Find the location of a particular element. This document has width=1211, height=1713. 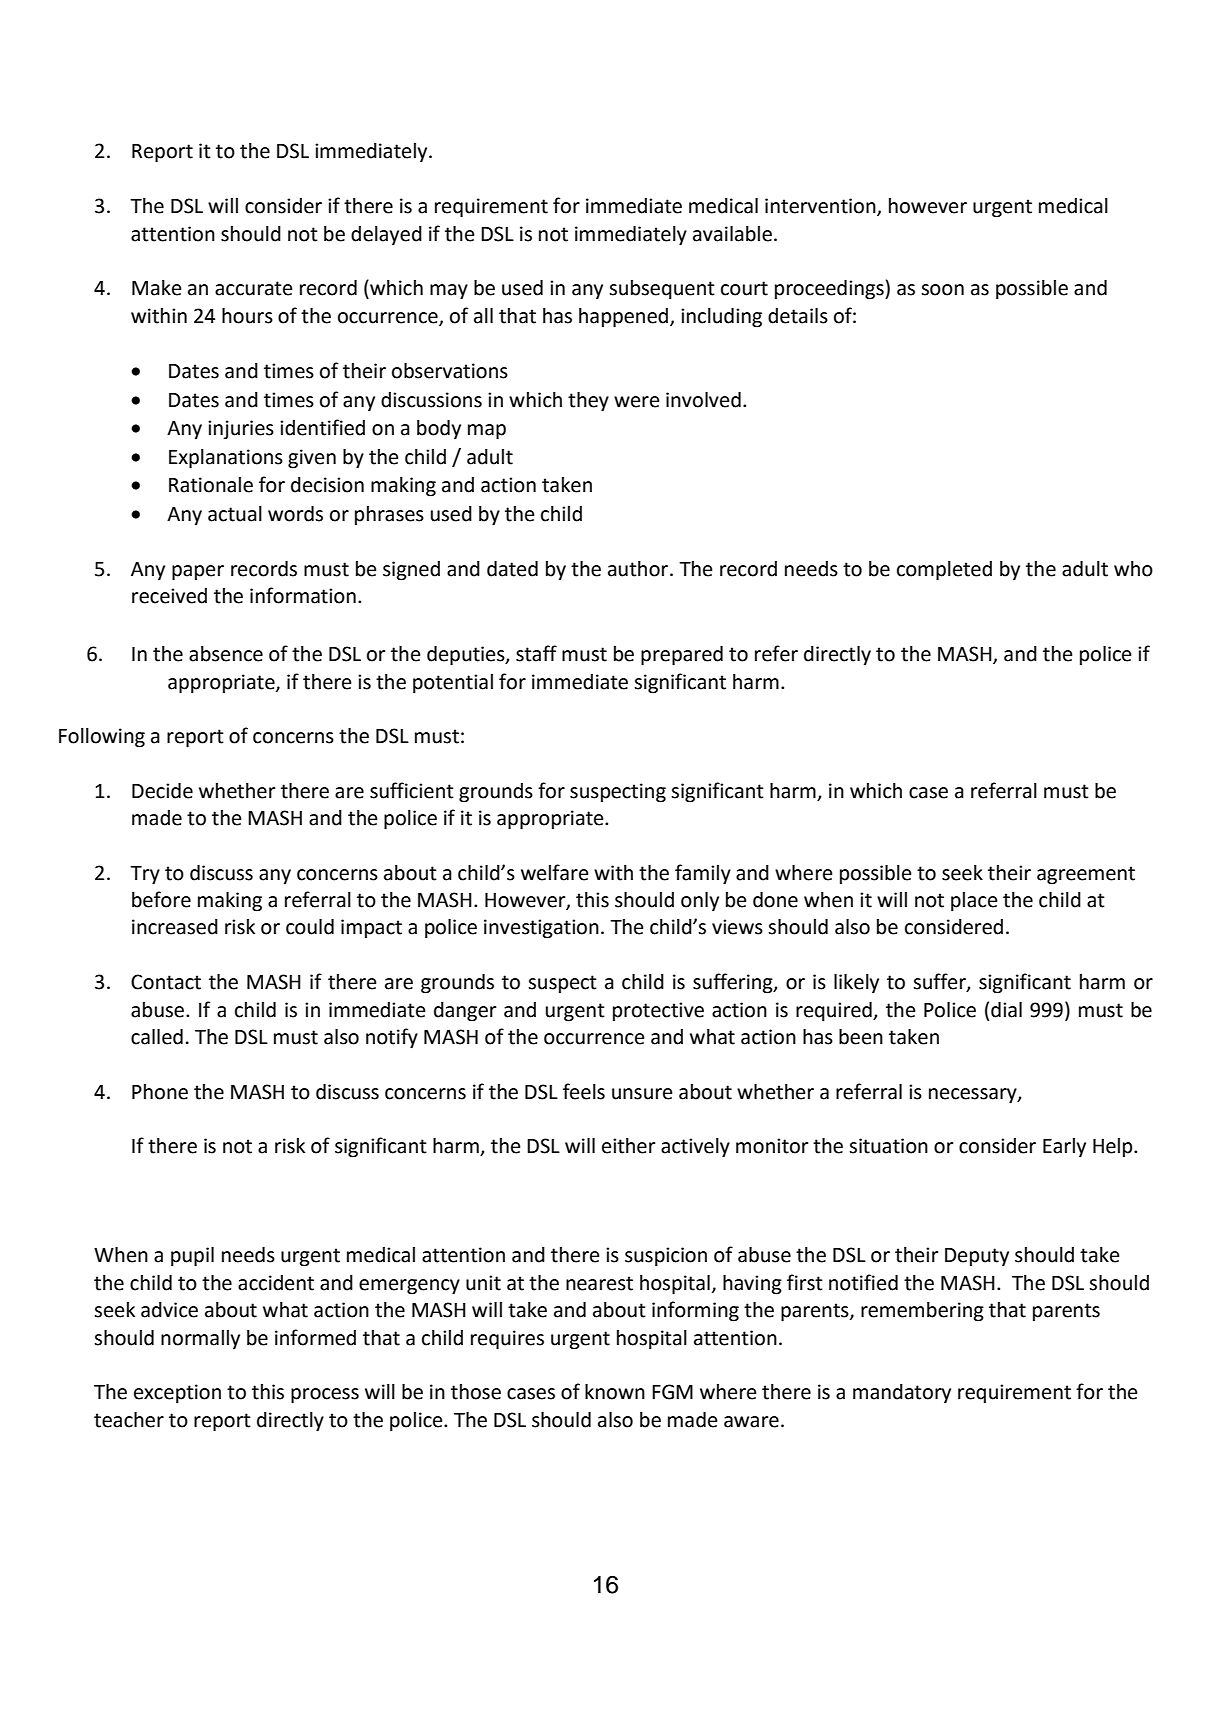

absence is located at coordinates (226, 654).
